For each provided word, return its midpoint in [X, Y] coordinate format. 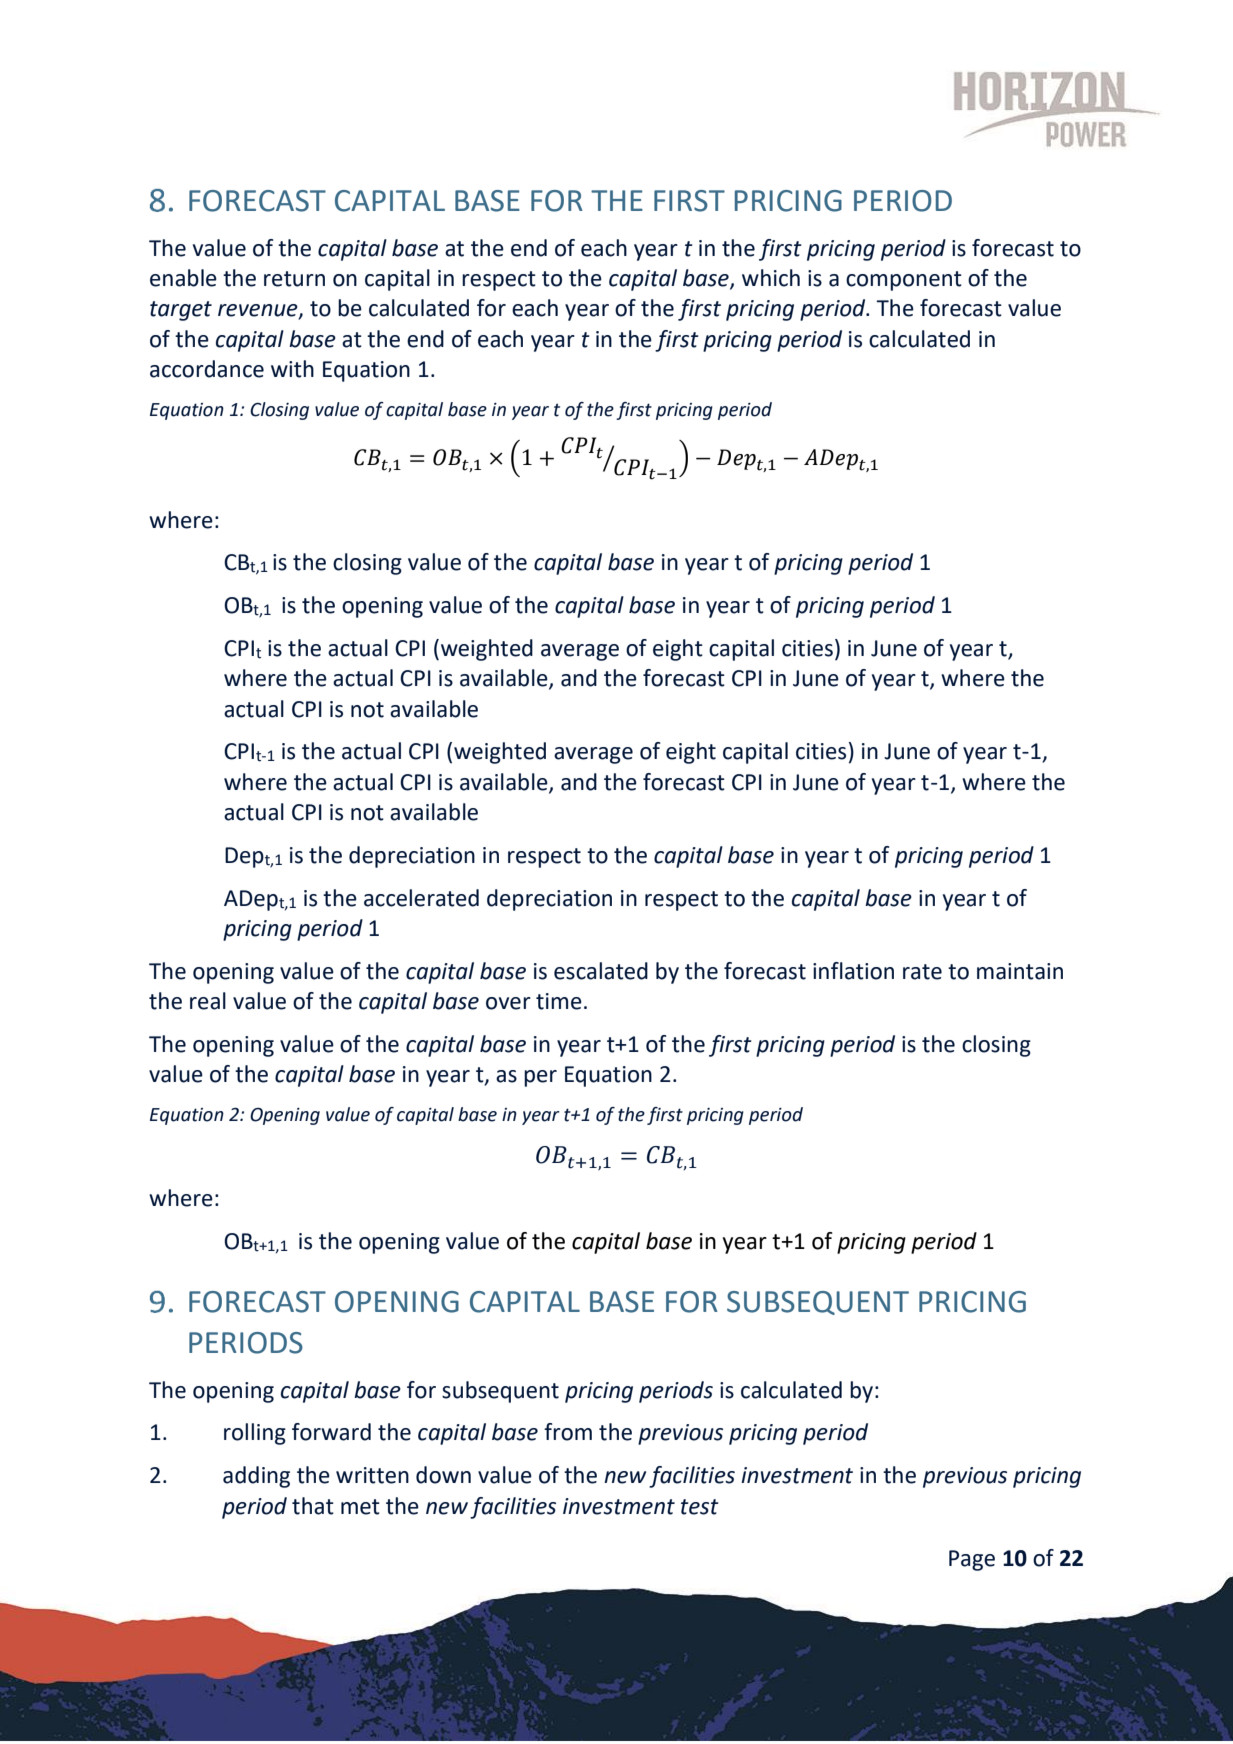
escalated [601, 971]
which [771, 278]
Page [972, 1560]
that [313, 1506]
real [208, 1001]
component [904, 281]
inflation [853, 971]
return [294, 279]
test [700, 1507]
